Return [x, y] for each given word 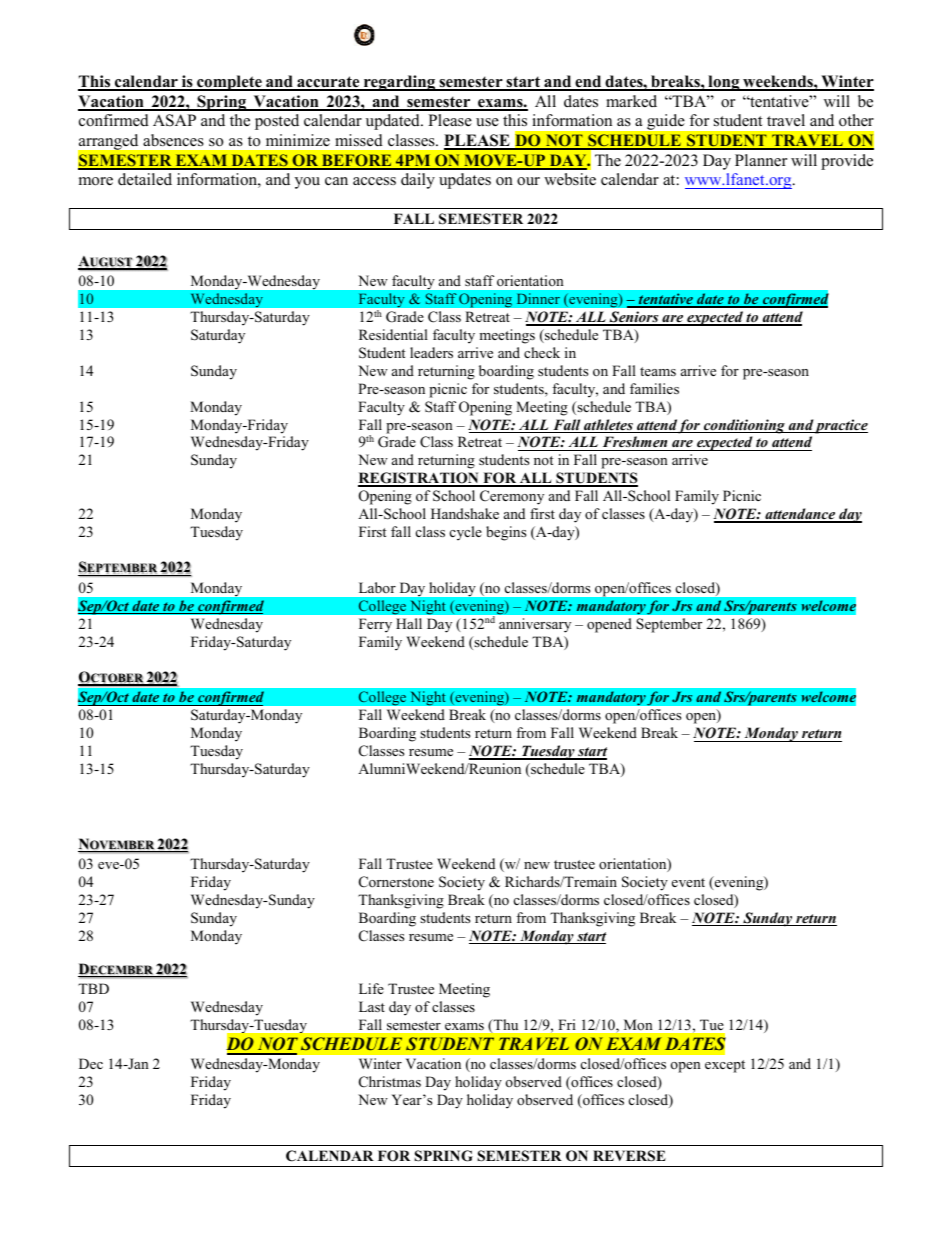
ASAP [174, 120]
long [724, 83]
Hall [409, 623]
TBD [93, 988]
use [487, 122]
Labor [377, 587]
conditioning [744, 426]
